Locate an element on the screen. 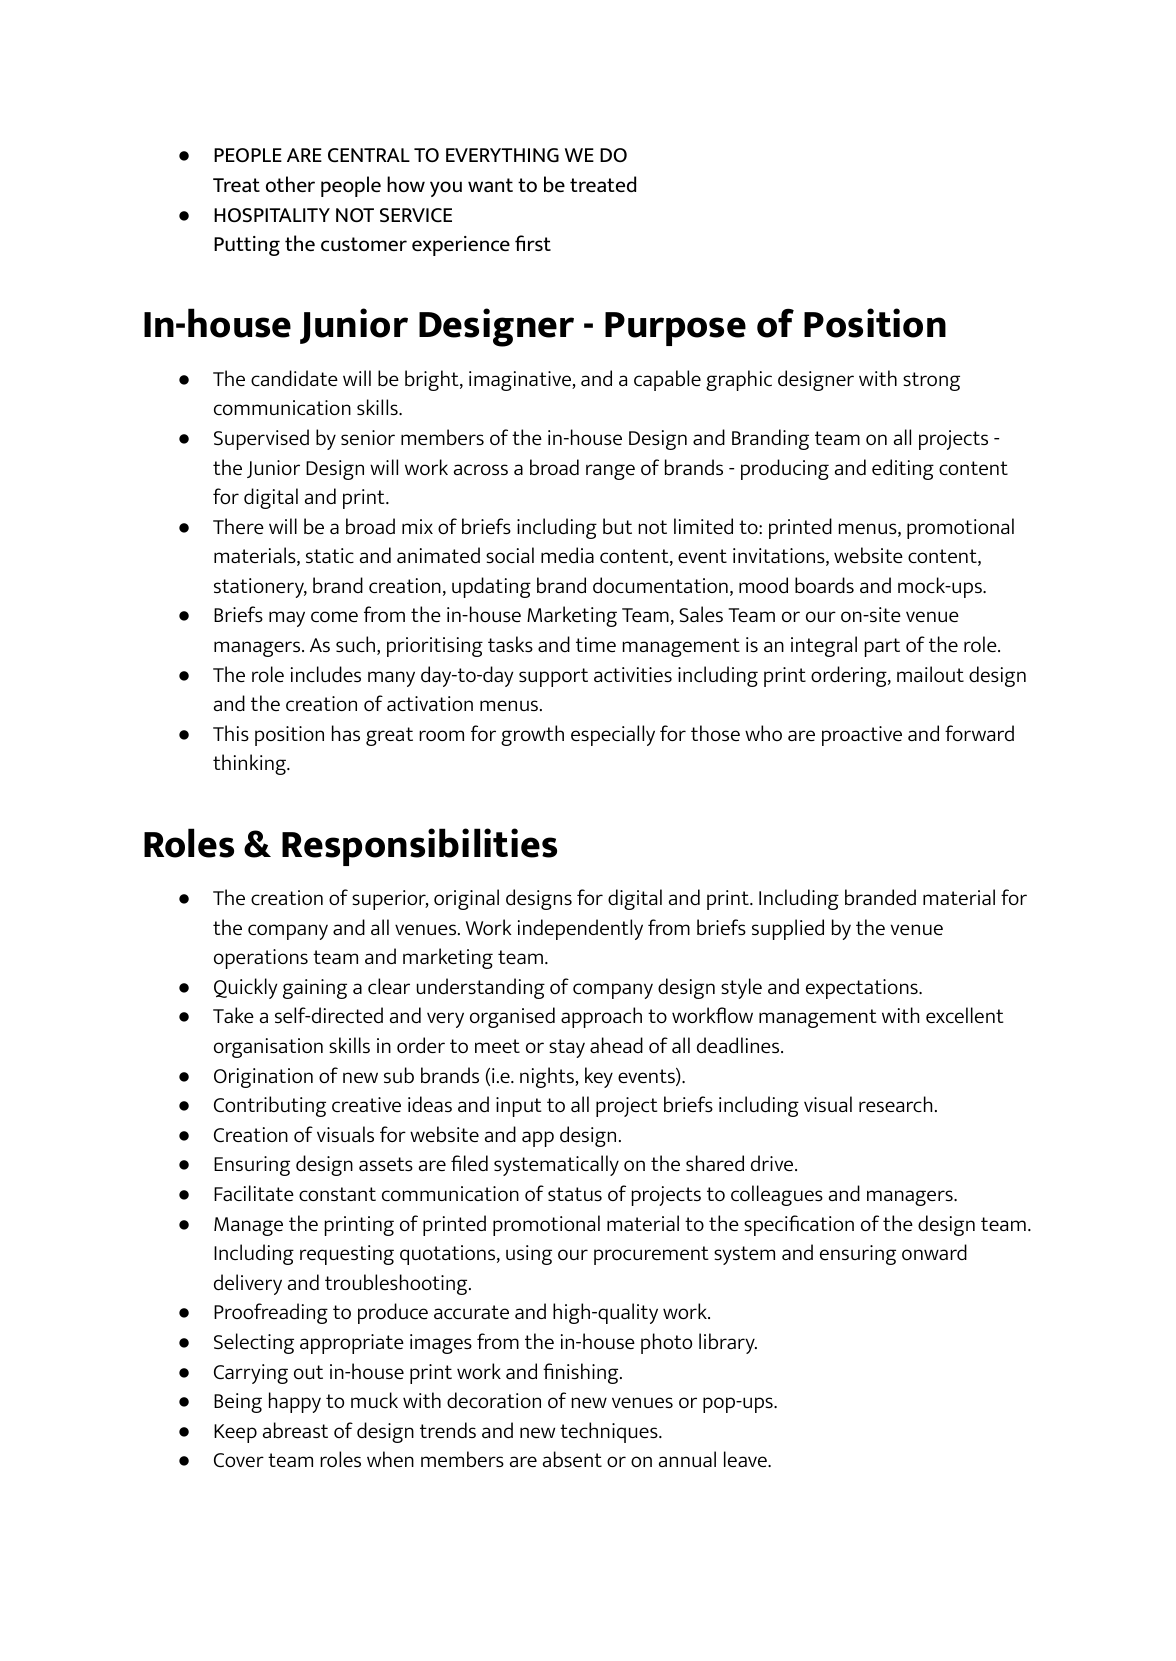  leave is located at coordinates (746, 1459).
